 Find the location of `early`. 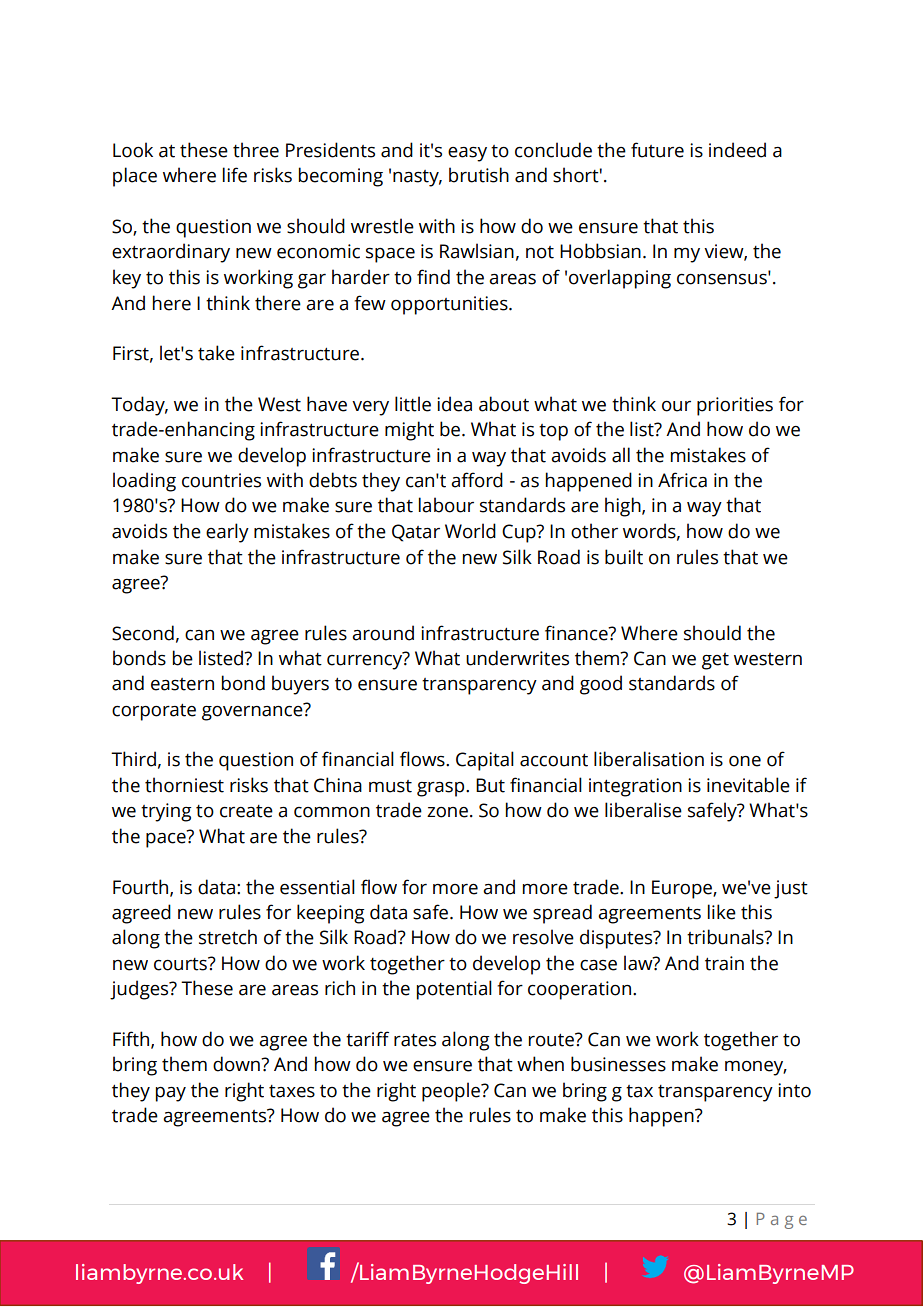

early is located at coordinates (227, 533).
